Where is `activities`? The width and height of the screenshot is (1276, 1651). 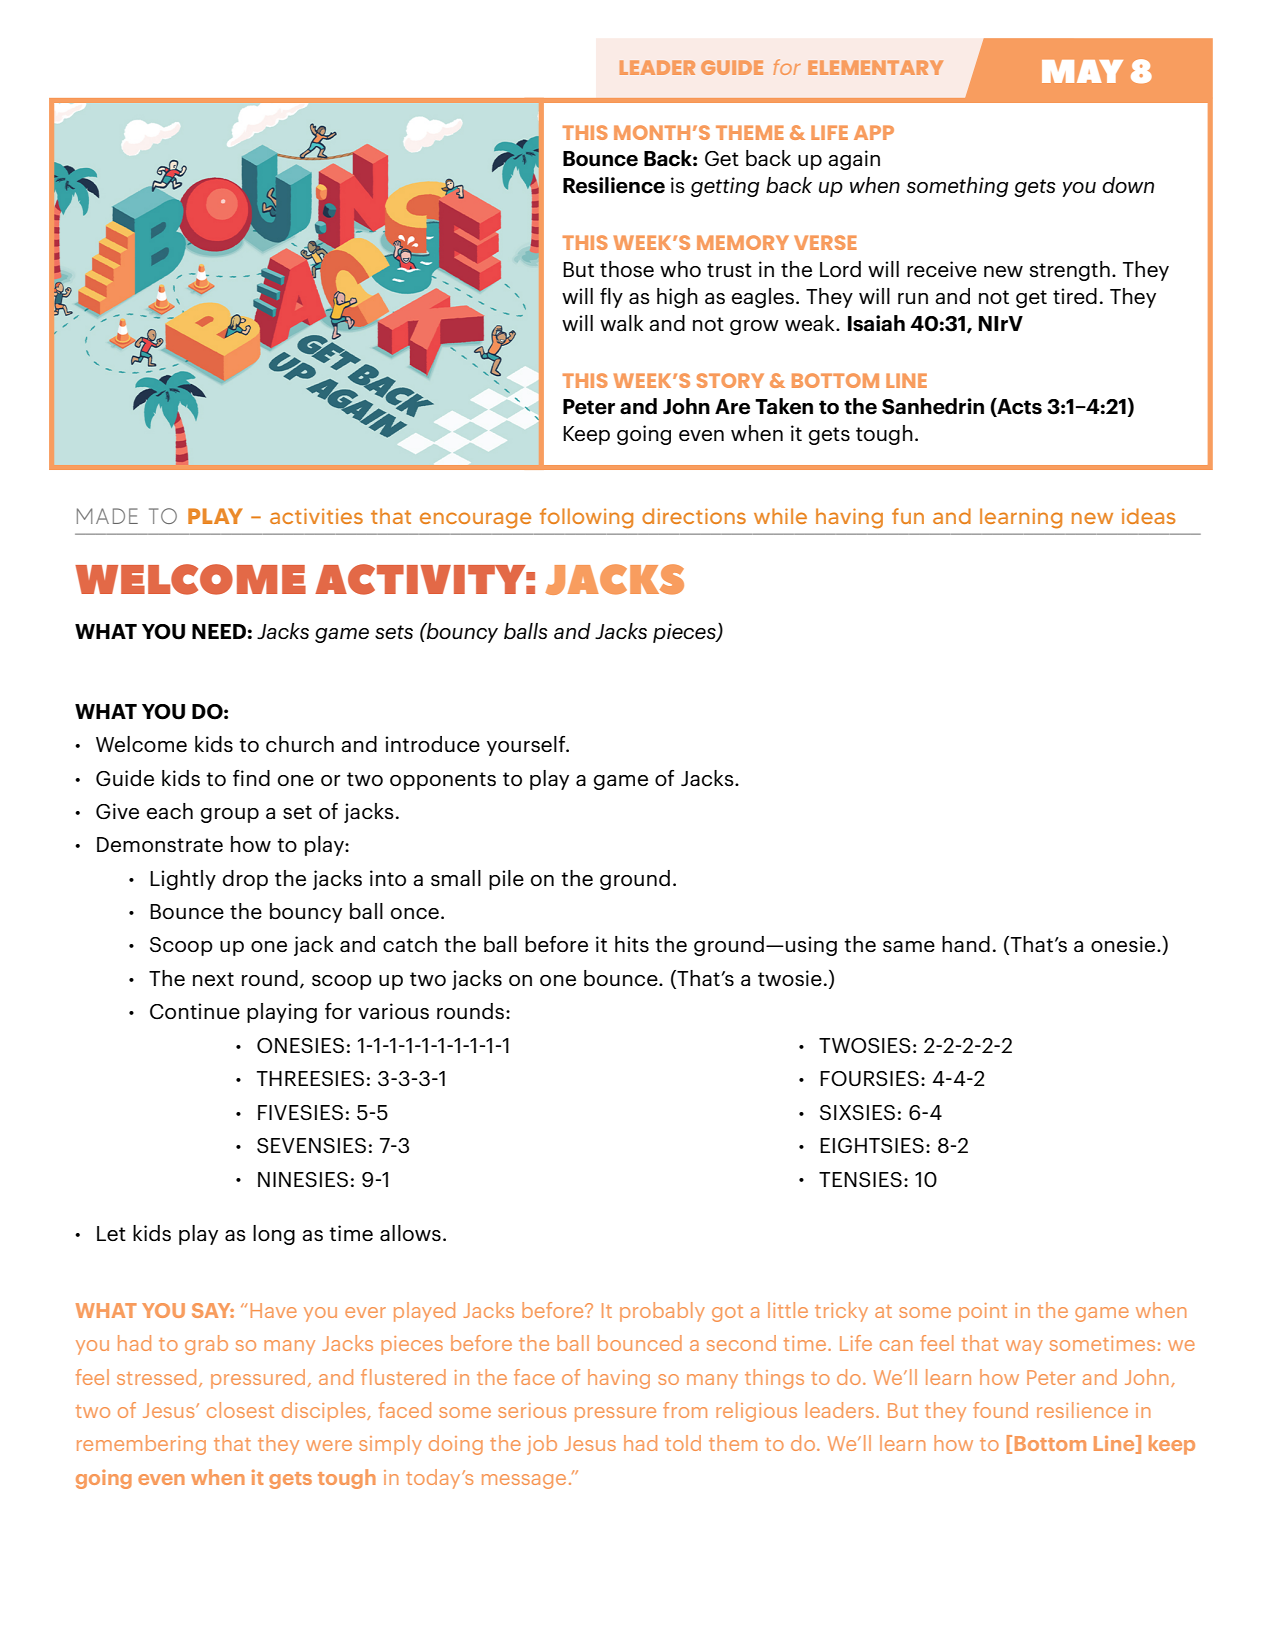 activities is located at coordinates (316, 516).
